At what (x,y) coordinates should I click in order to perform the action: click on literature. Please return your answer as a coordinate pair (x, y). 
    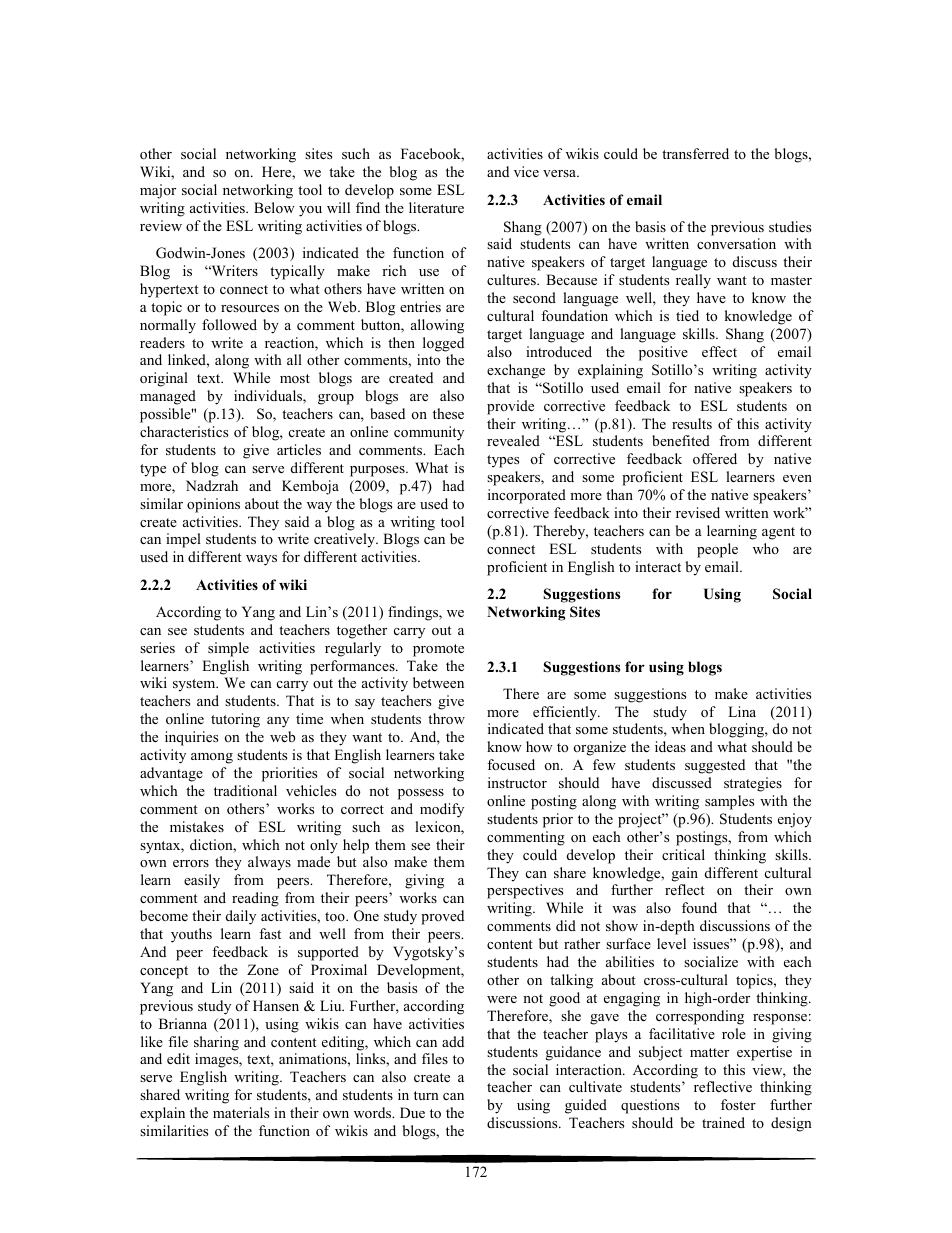
    Looking at the image, I should click on (436, 207).
